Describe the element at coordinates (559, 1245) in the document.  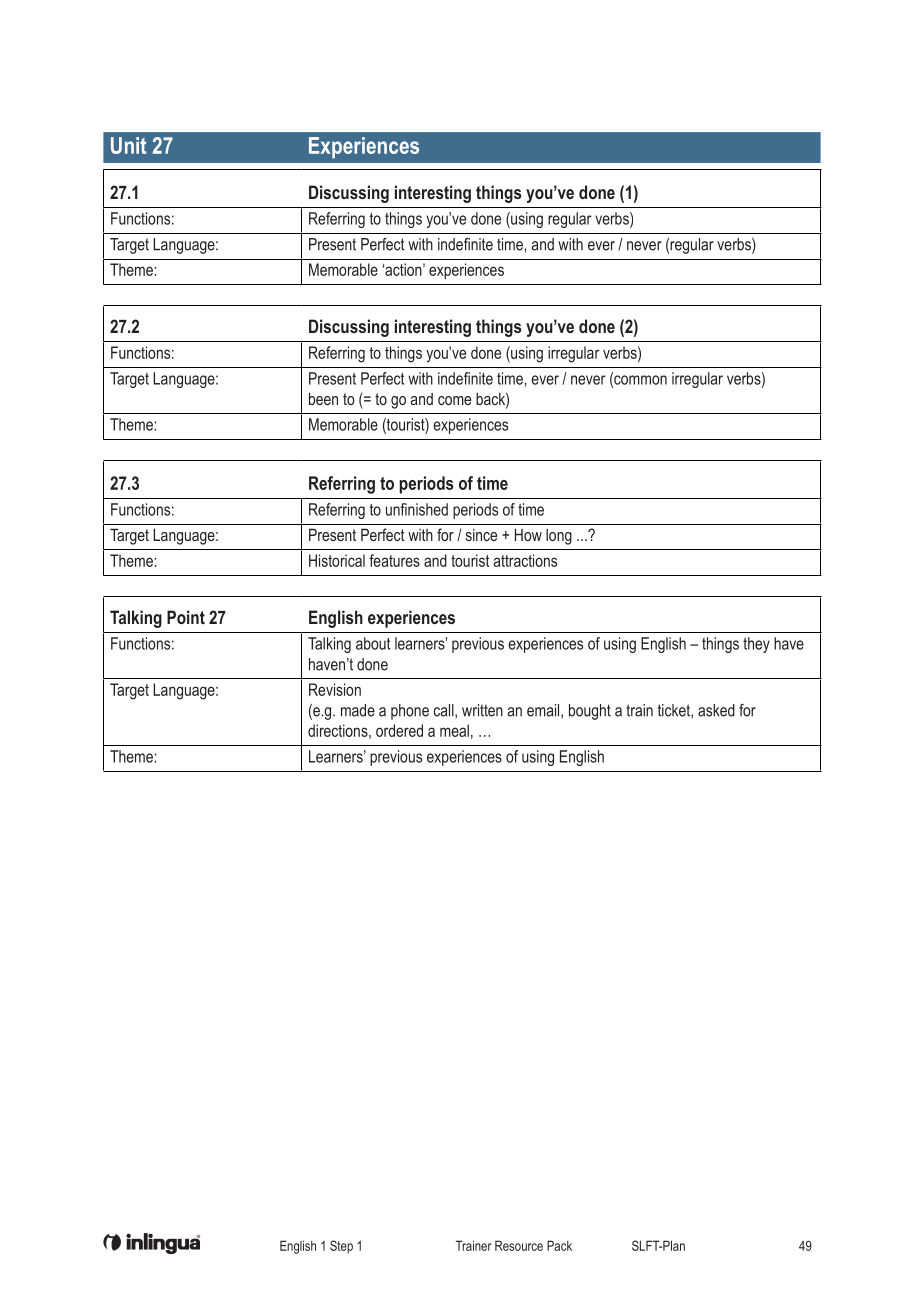
I see `Pack` at that location.
